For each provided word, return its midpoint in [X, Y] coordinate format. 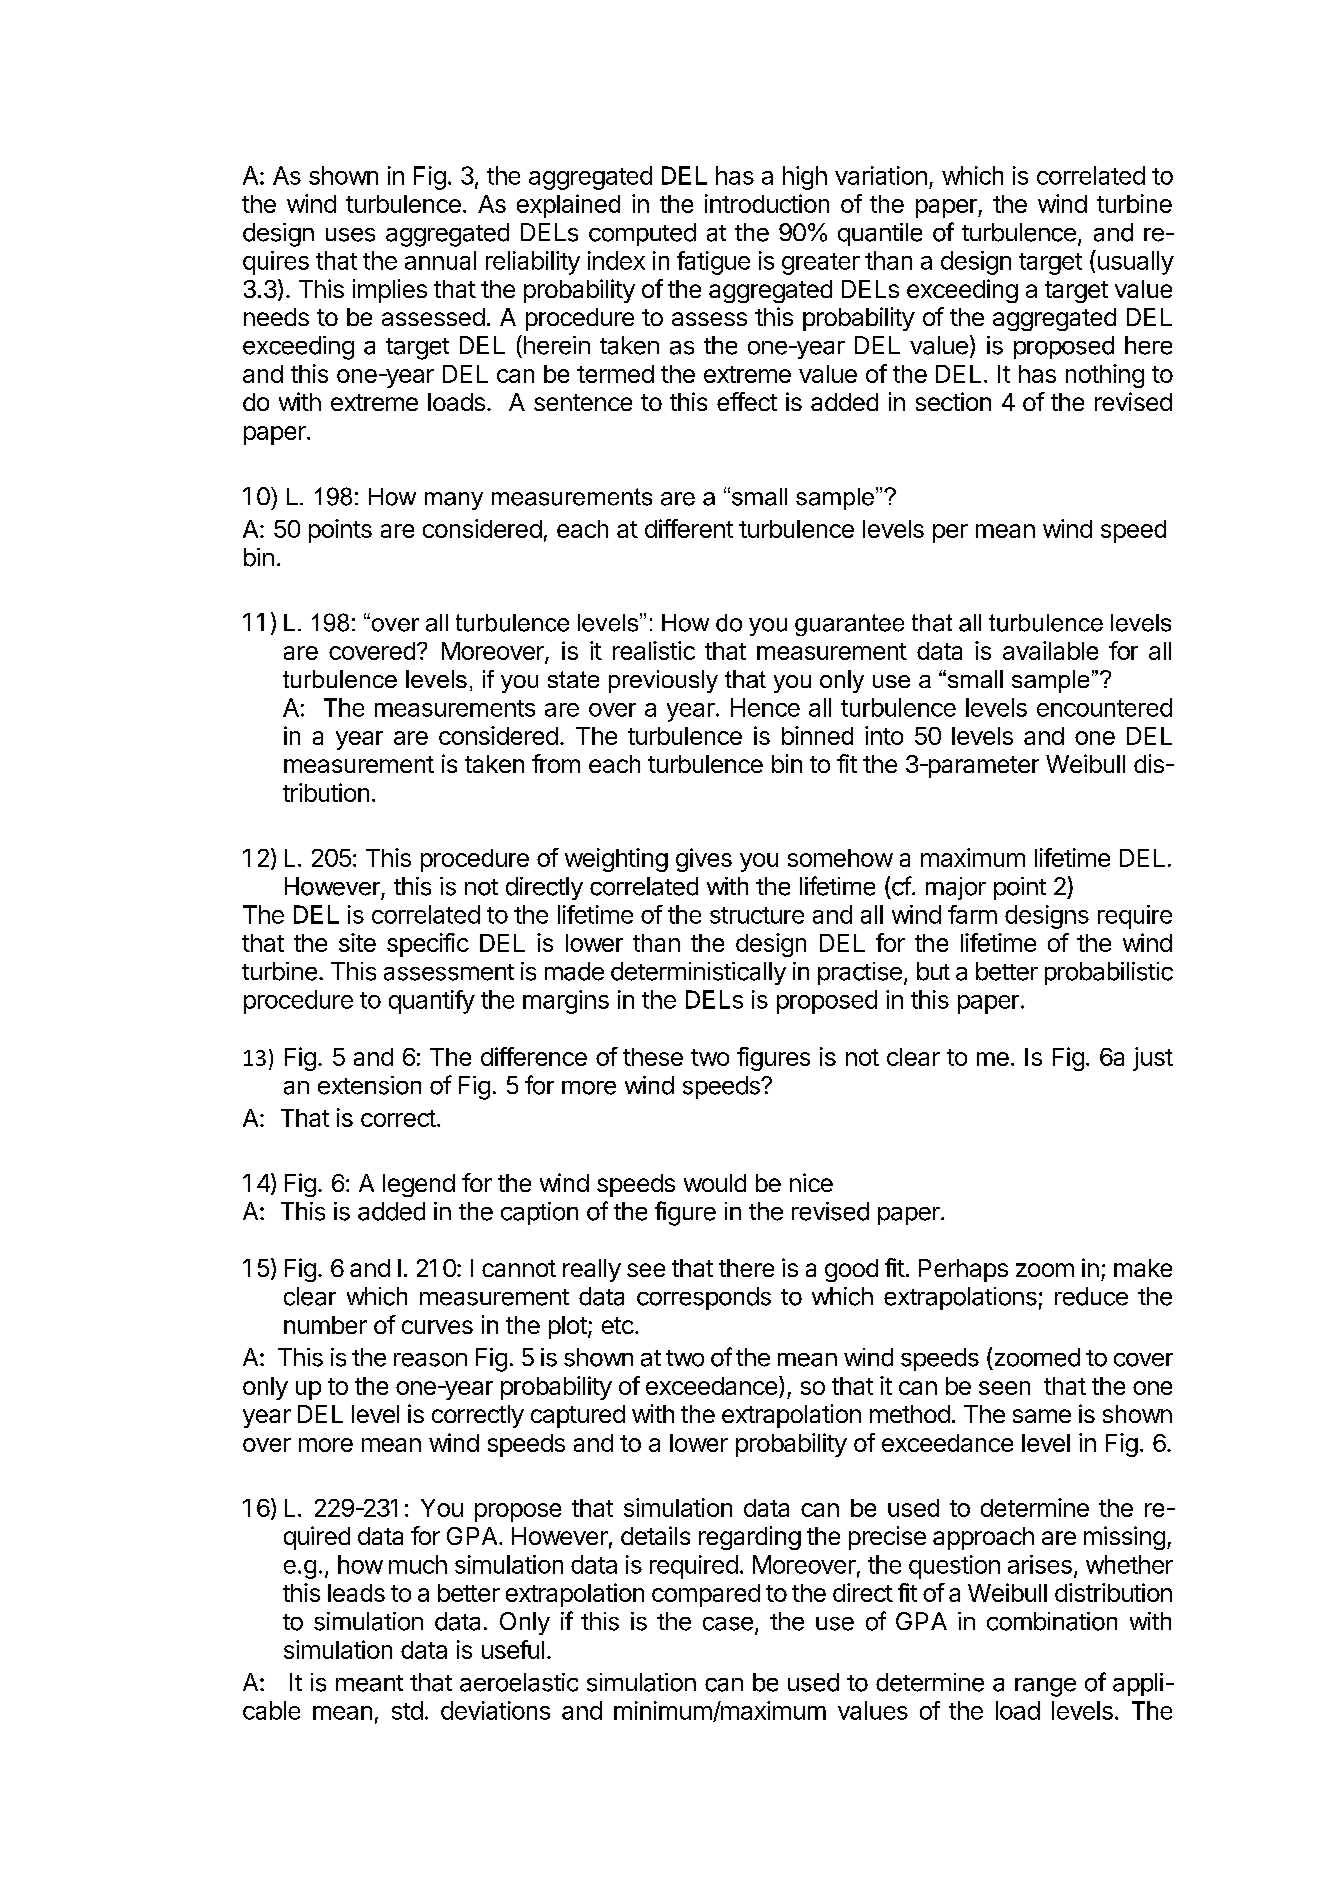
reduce [1091, 1296]
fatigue [713, 263]
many [454, 501]
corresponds [704, 1298]
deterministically [698, 973]
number [325, 1325]
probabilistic [1109, 973]
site [357, 942]
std [407, 1710]
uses [350, 235]
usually [1134, 262]
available [1050, 650]
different [689, 528]
